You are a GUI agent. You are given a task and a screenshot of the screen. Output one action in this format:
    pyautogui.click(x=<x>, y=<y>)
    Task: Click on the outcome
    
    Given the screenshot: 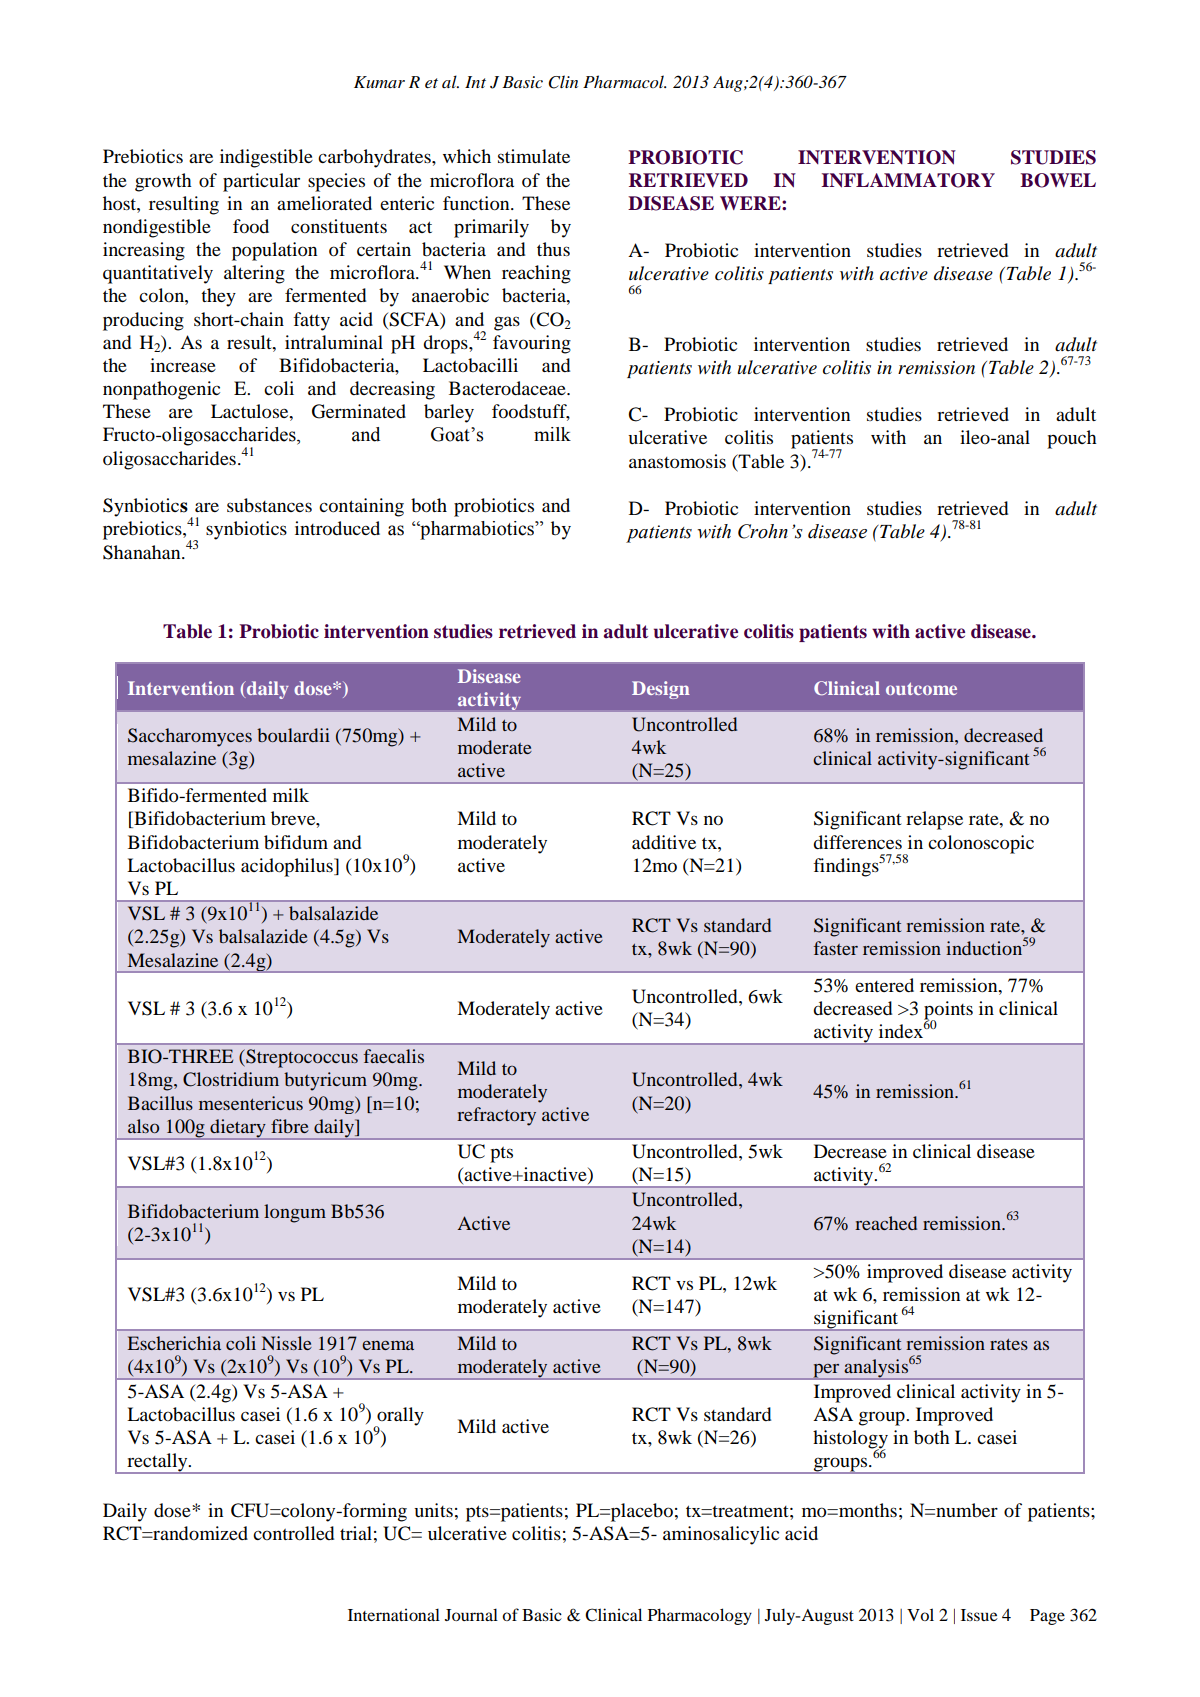 What is the action you would take?
    pyautogui.click(x=921, y=688)
